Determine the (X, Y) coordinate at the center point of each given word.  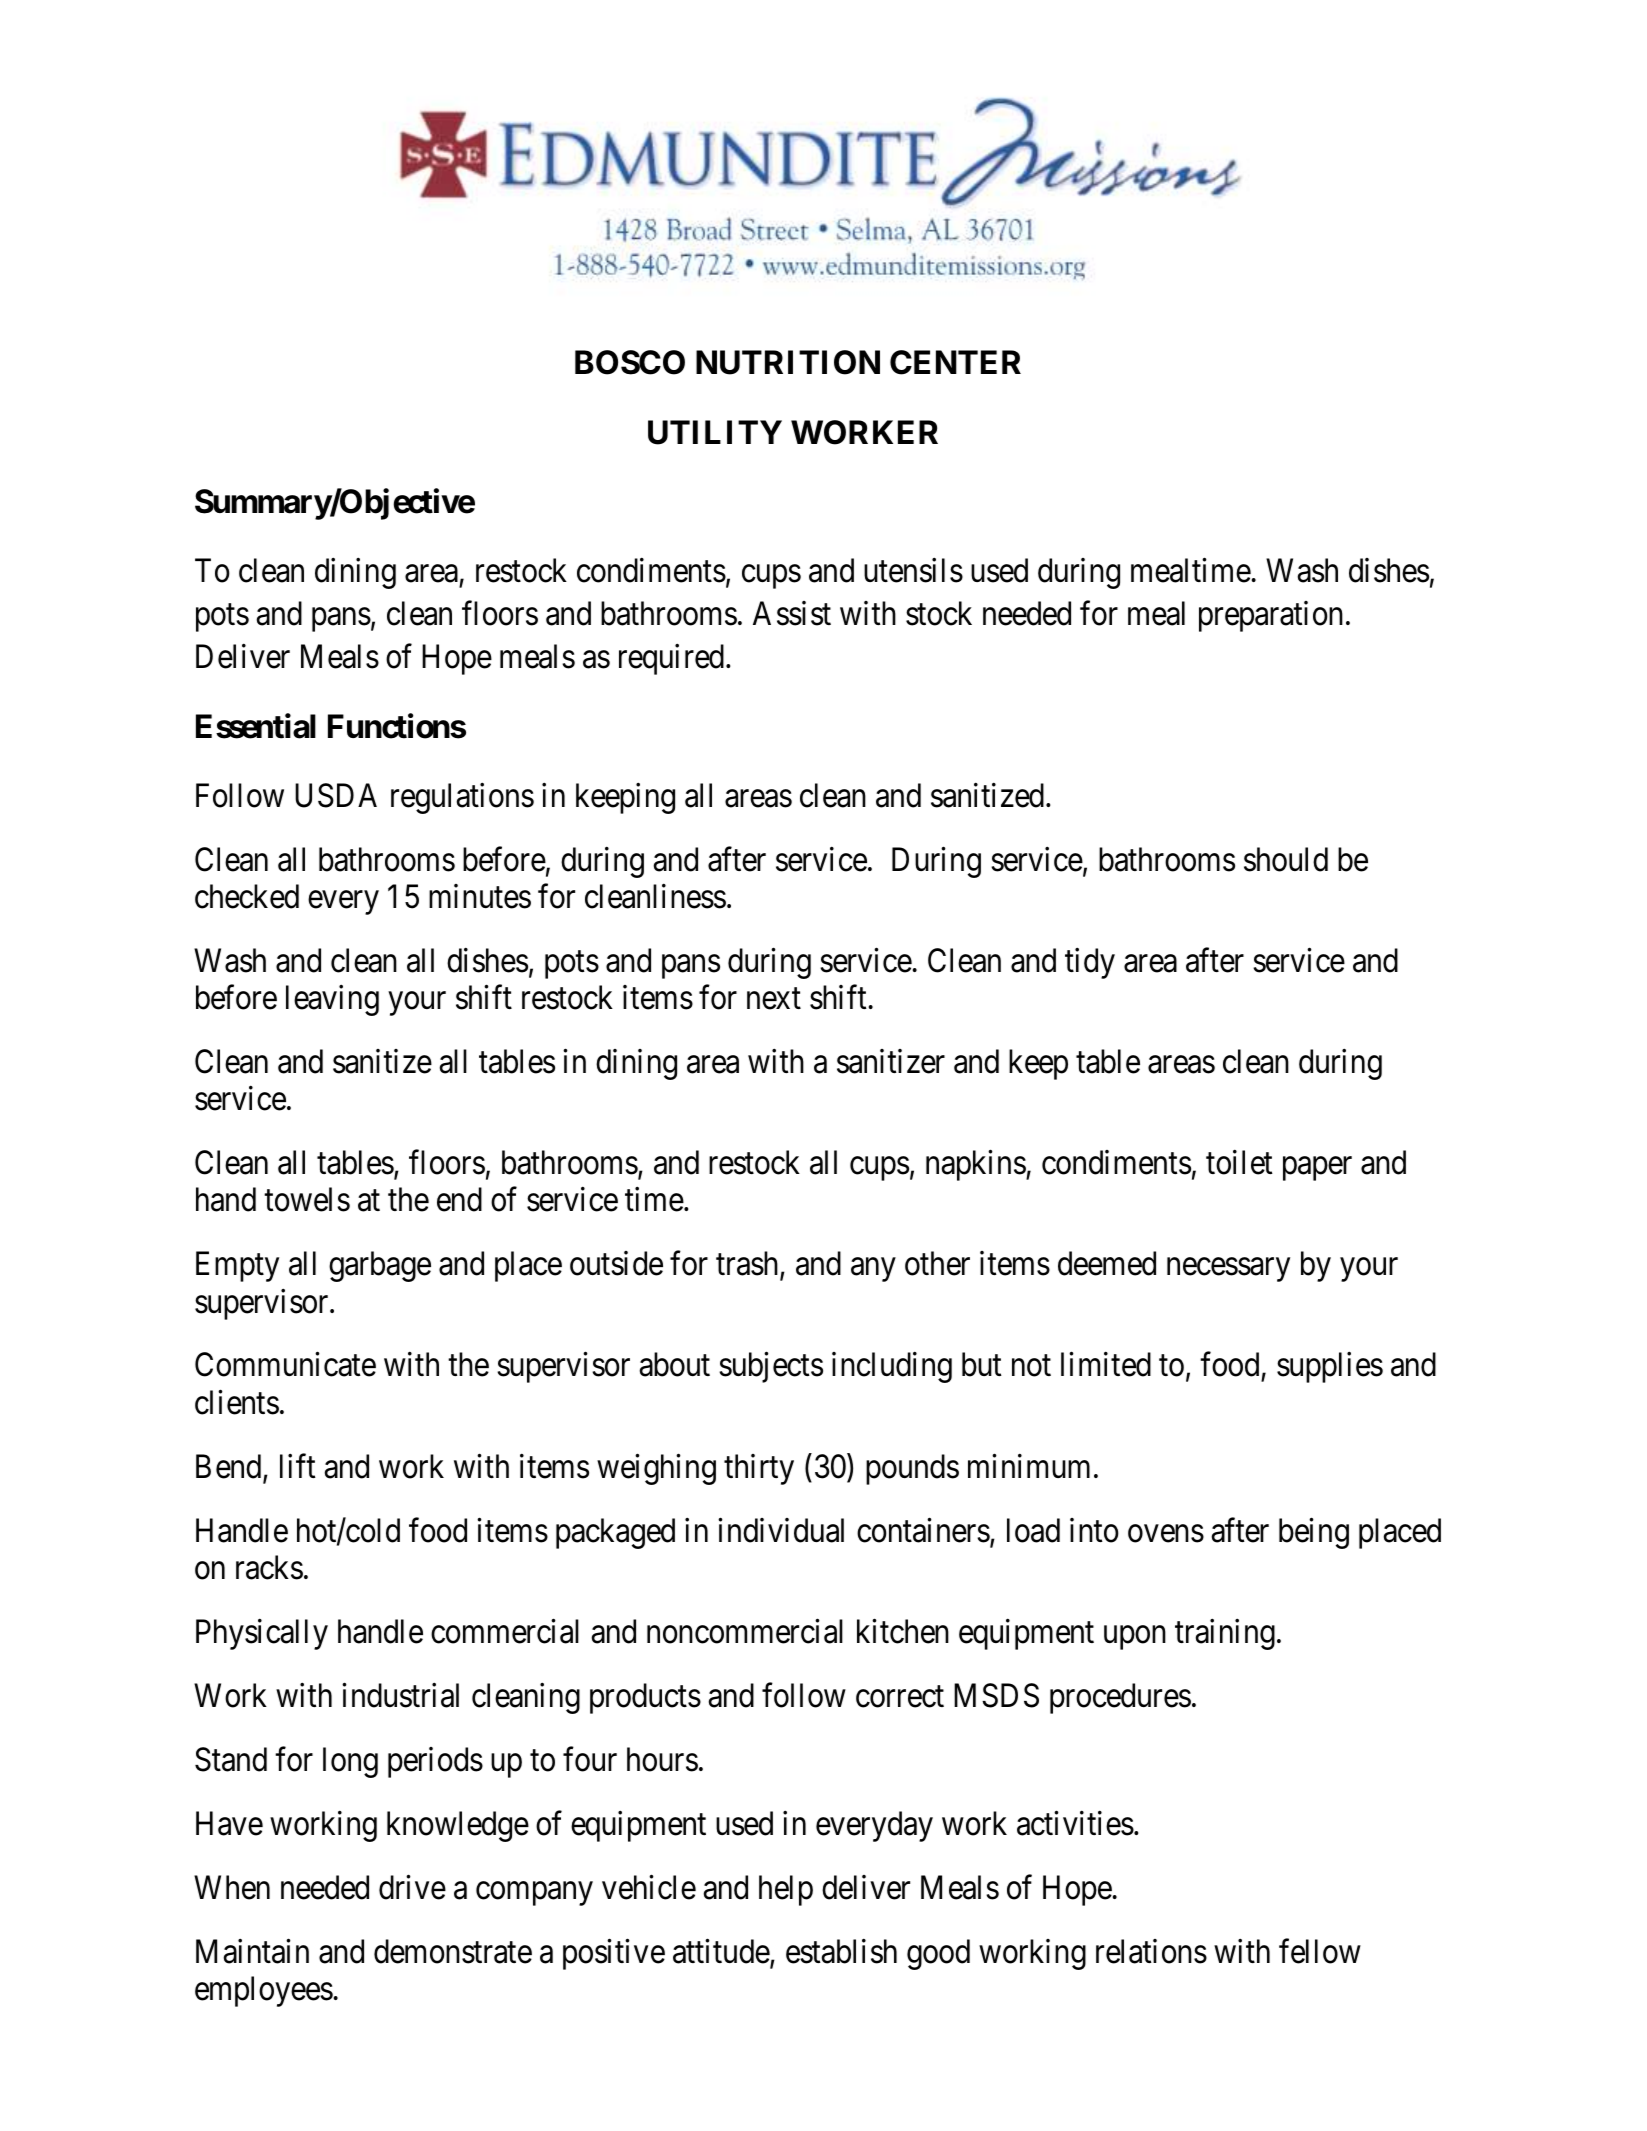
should (1286, 859)
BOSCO (630, 362)
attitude (722, 1952)
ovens (1166, 1534)
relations (1151, 1951)
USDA (336, 795)
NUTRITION (788, 362)
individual (781, 1530)
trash (748, 1265)
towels (307, 1199)
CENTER (955, 362)
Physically (262, 1634)
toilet (1239, 1162)
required (671, 659)
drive (412, 1887)
